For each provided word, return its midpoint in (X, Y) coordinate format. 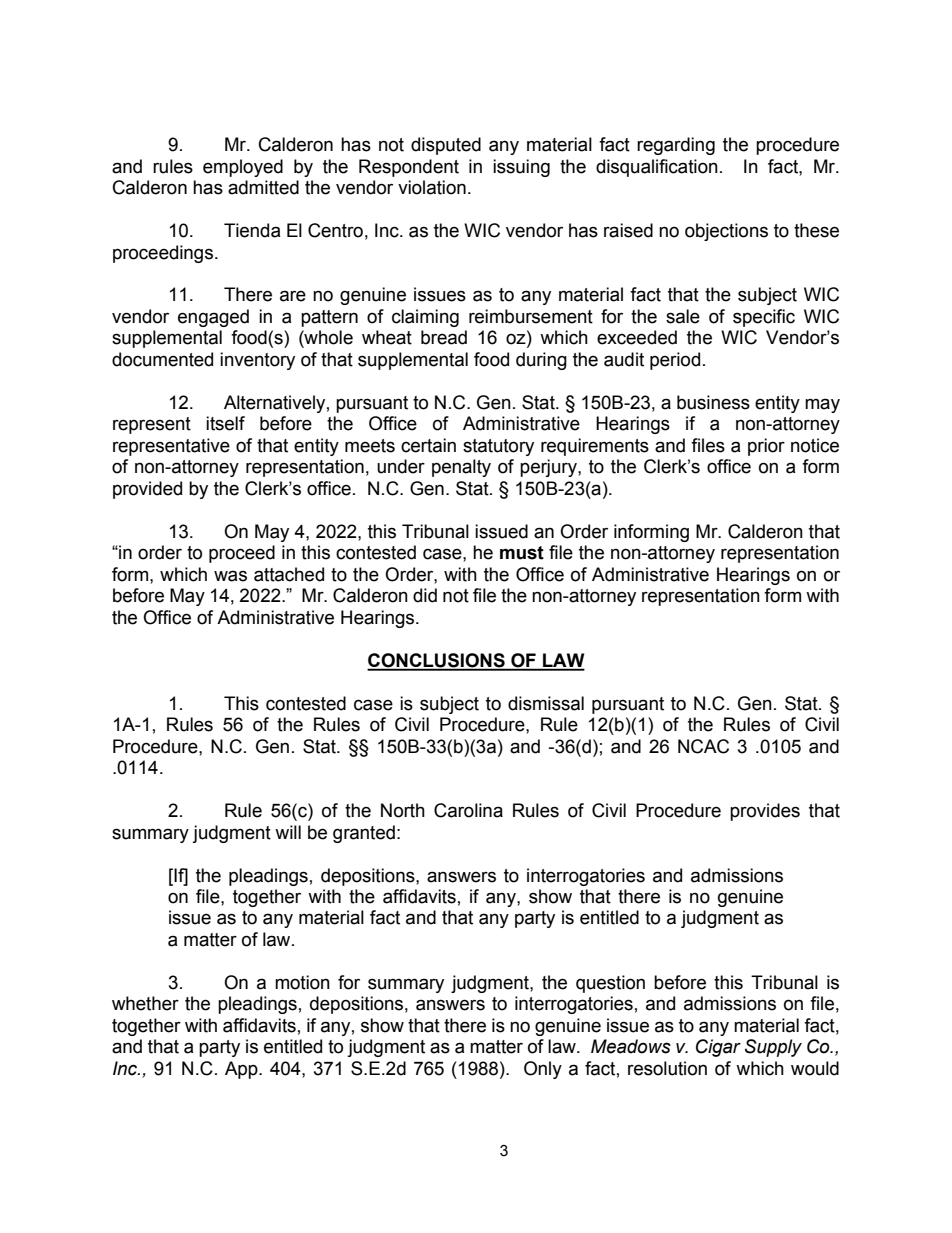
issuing (521, 168)
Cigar (718, 1048)
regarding (676, 146)
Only (543, 1070)
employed (243, 168)
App (242, 1070)
